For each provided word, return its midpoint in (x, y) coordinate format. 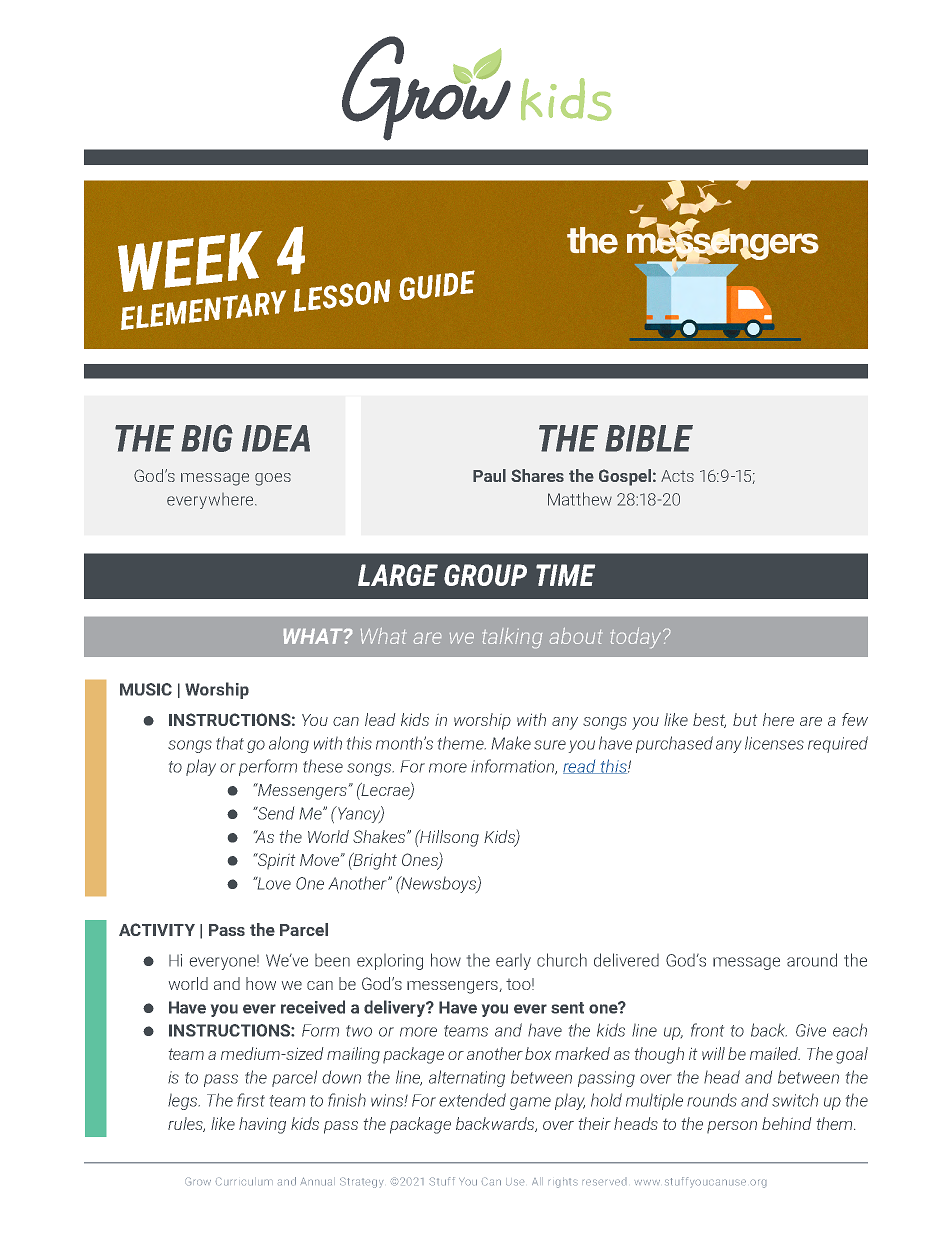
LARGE (398, 575)
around (812, 960)
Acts (677, 476)
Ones (421, 861)
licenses (774, 743)
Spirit (275, 861)
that (230, 743)
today (637, 638)
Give (811, 1030)
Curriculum (244, 1181)
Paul (489, 475)
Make (511, 743)
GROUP (485, 575)
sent (567, 1008)
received (313, 1007)
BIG (207, 438)
